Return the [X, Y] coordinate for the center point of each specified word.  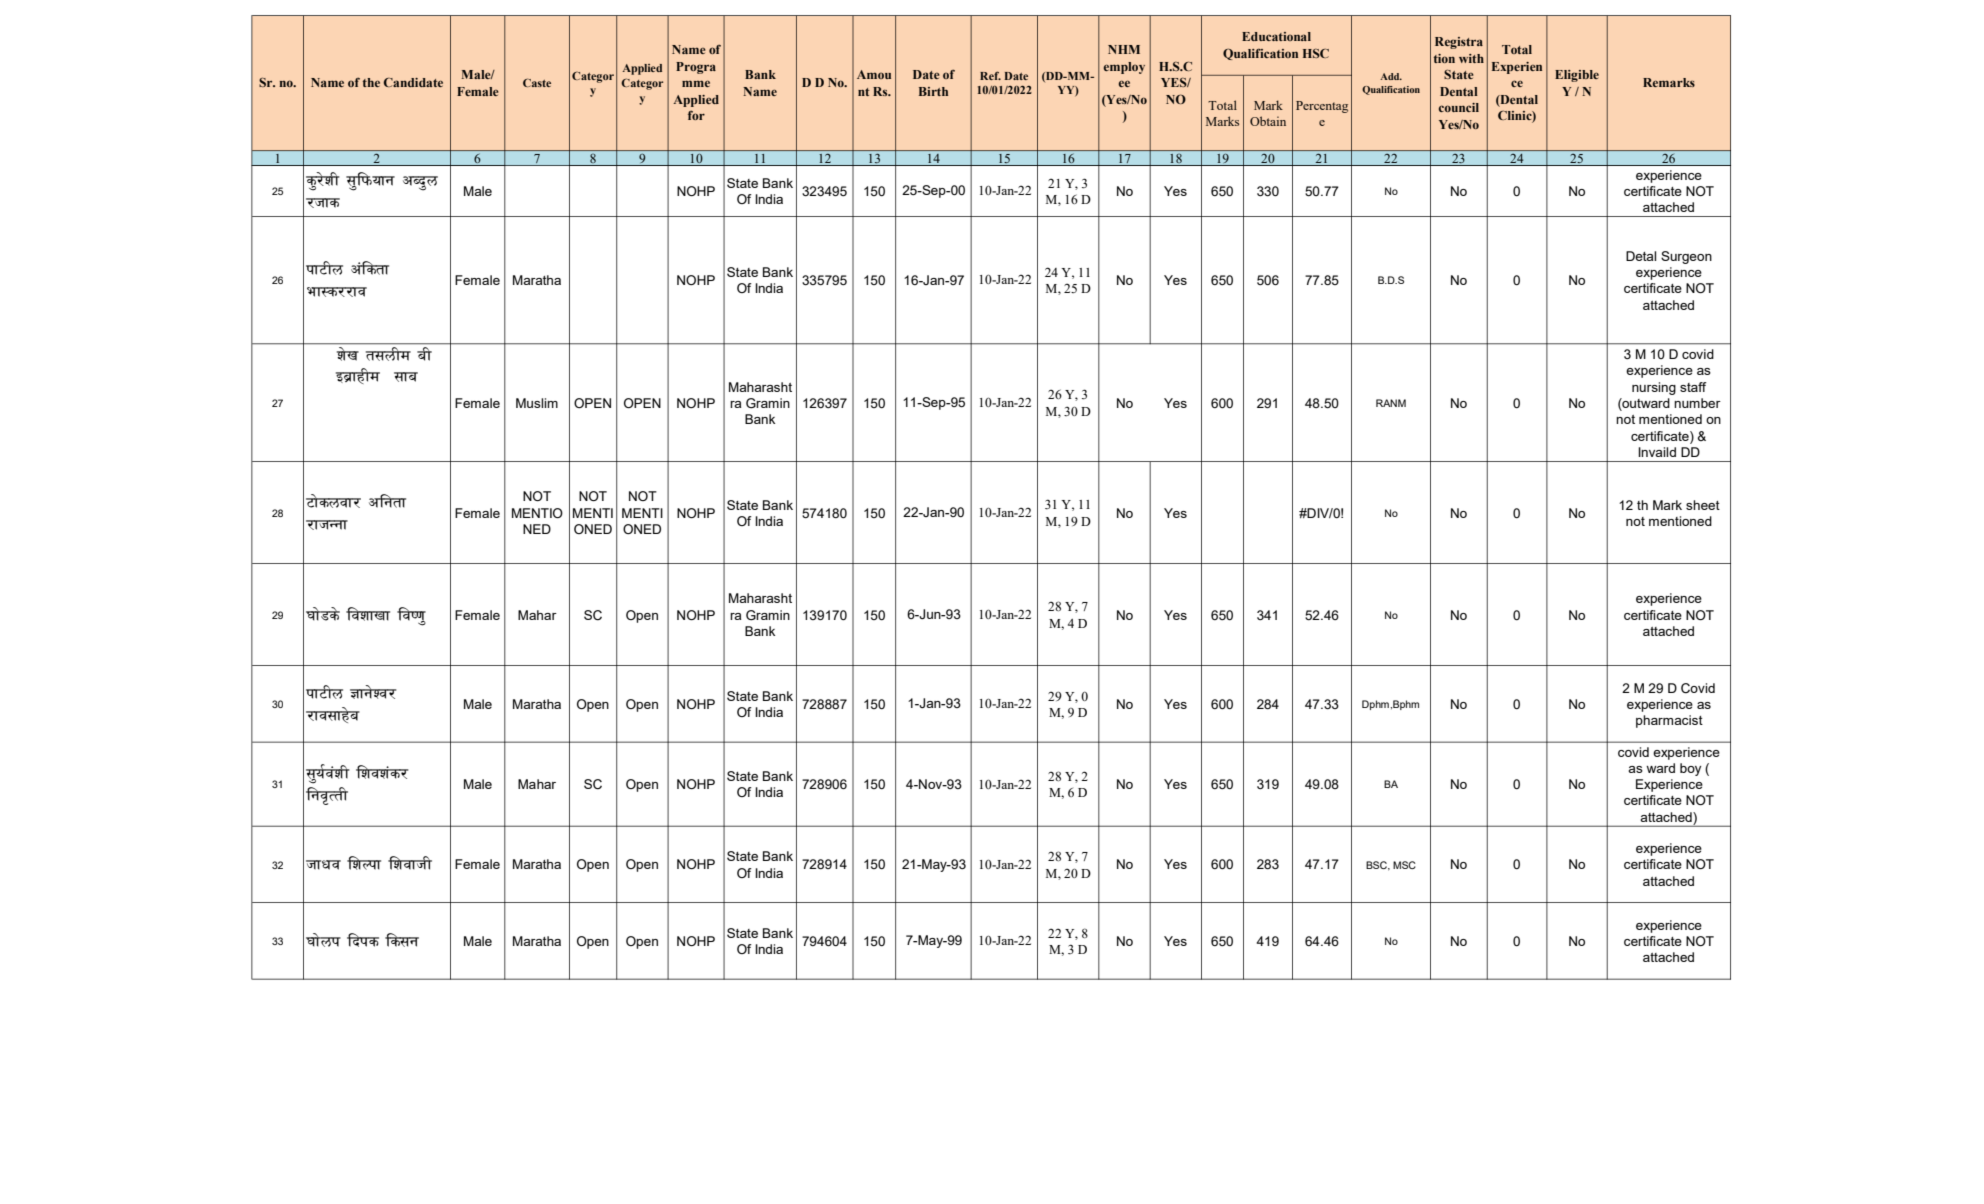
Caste [537, 82]
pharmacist [1669, 721]
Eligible [1577, 76]
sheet [1703, 505]
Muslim [537, 403]
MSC [1404, 865]
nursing [1654, 388]
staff [1693, 387]
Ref [990, 75]
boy [1690, 769]
